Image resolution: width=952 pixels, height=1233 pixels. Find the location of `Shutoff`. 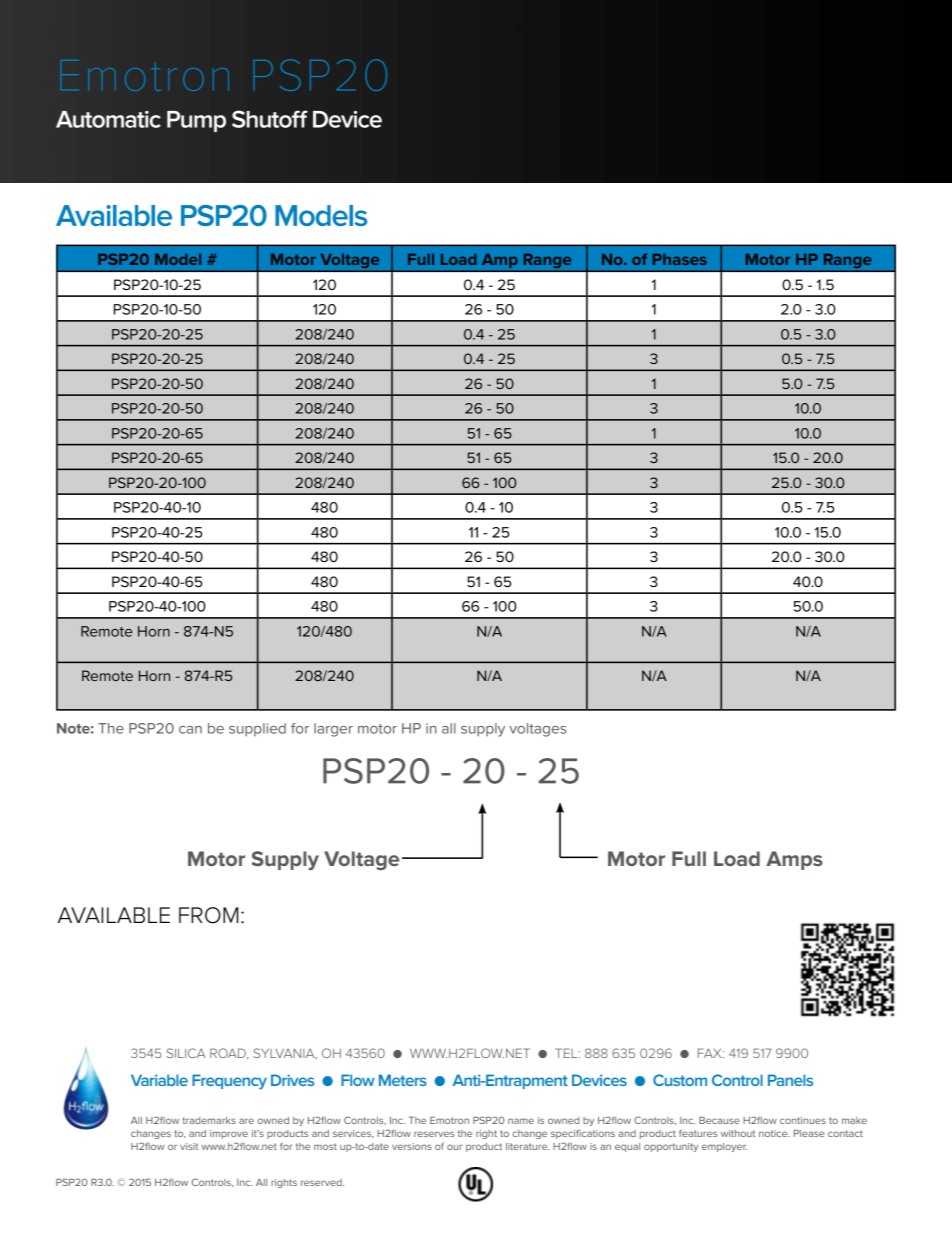

Shutoff is located at coordinates (270, 119).
